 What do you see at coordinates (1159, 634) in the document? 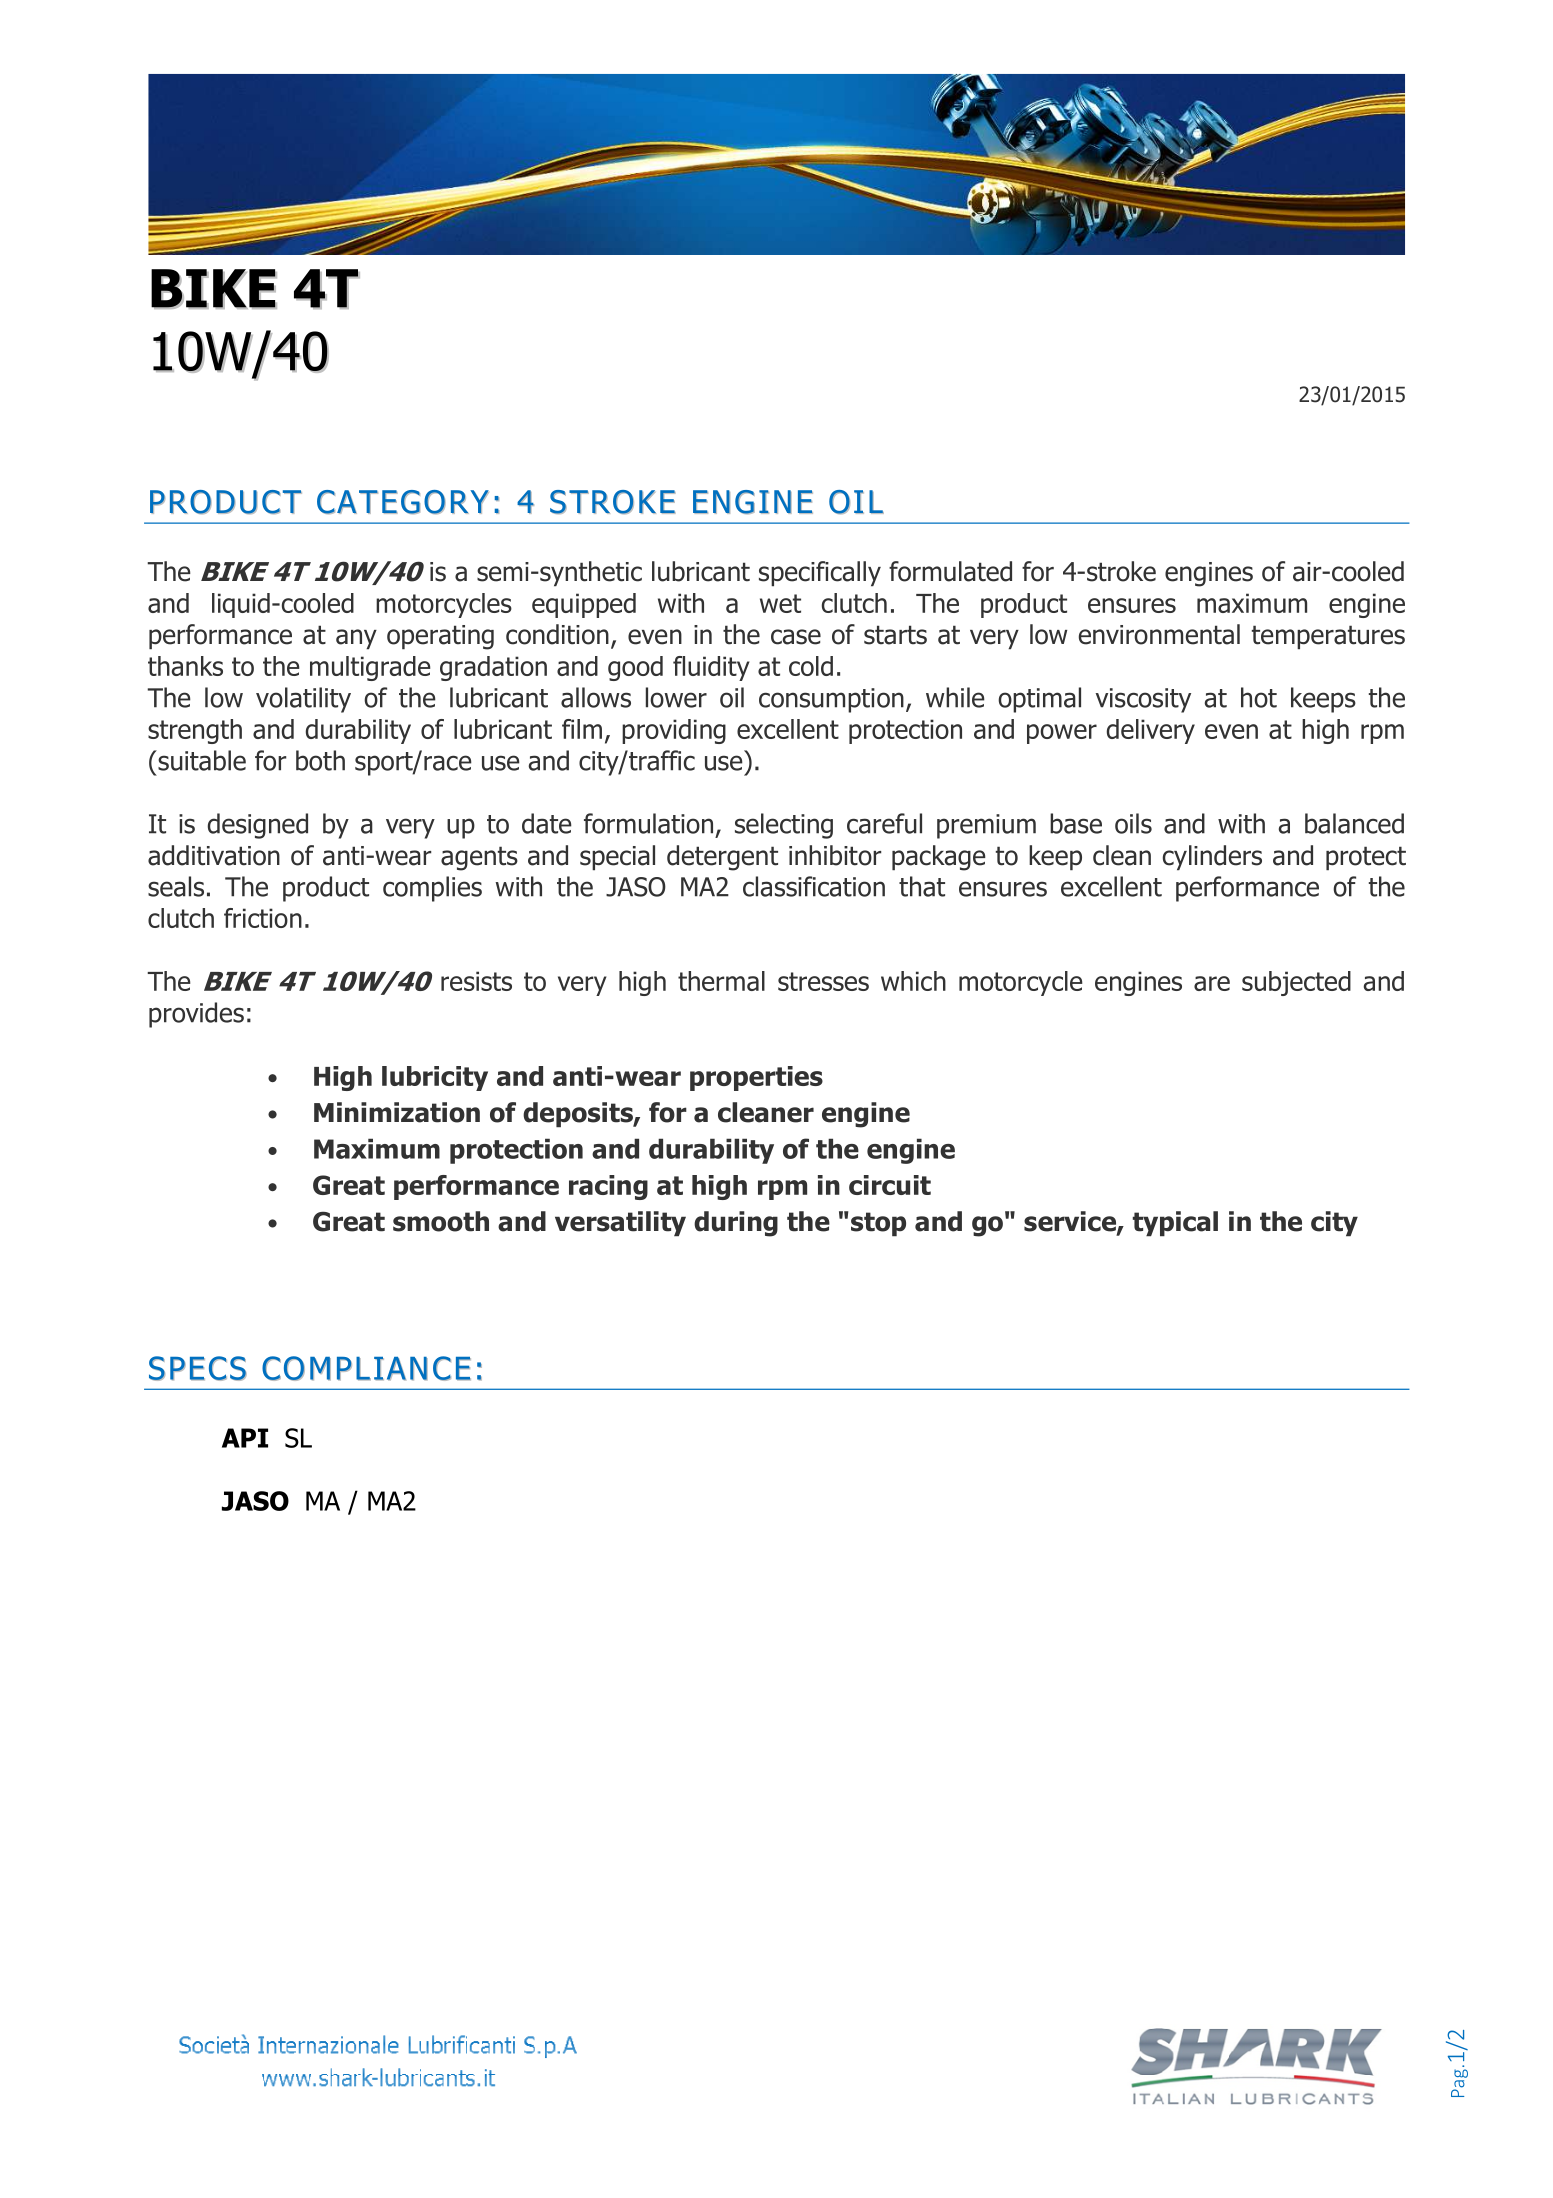
I see `environmental` at bounding box center [1159, 634].
